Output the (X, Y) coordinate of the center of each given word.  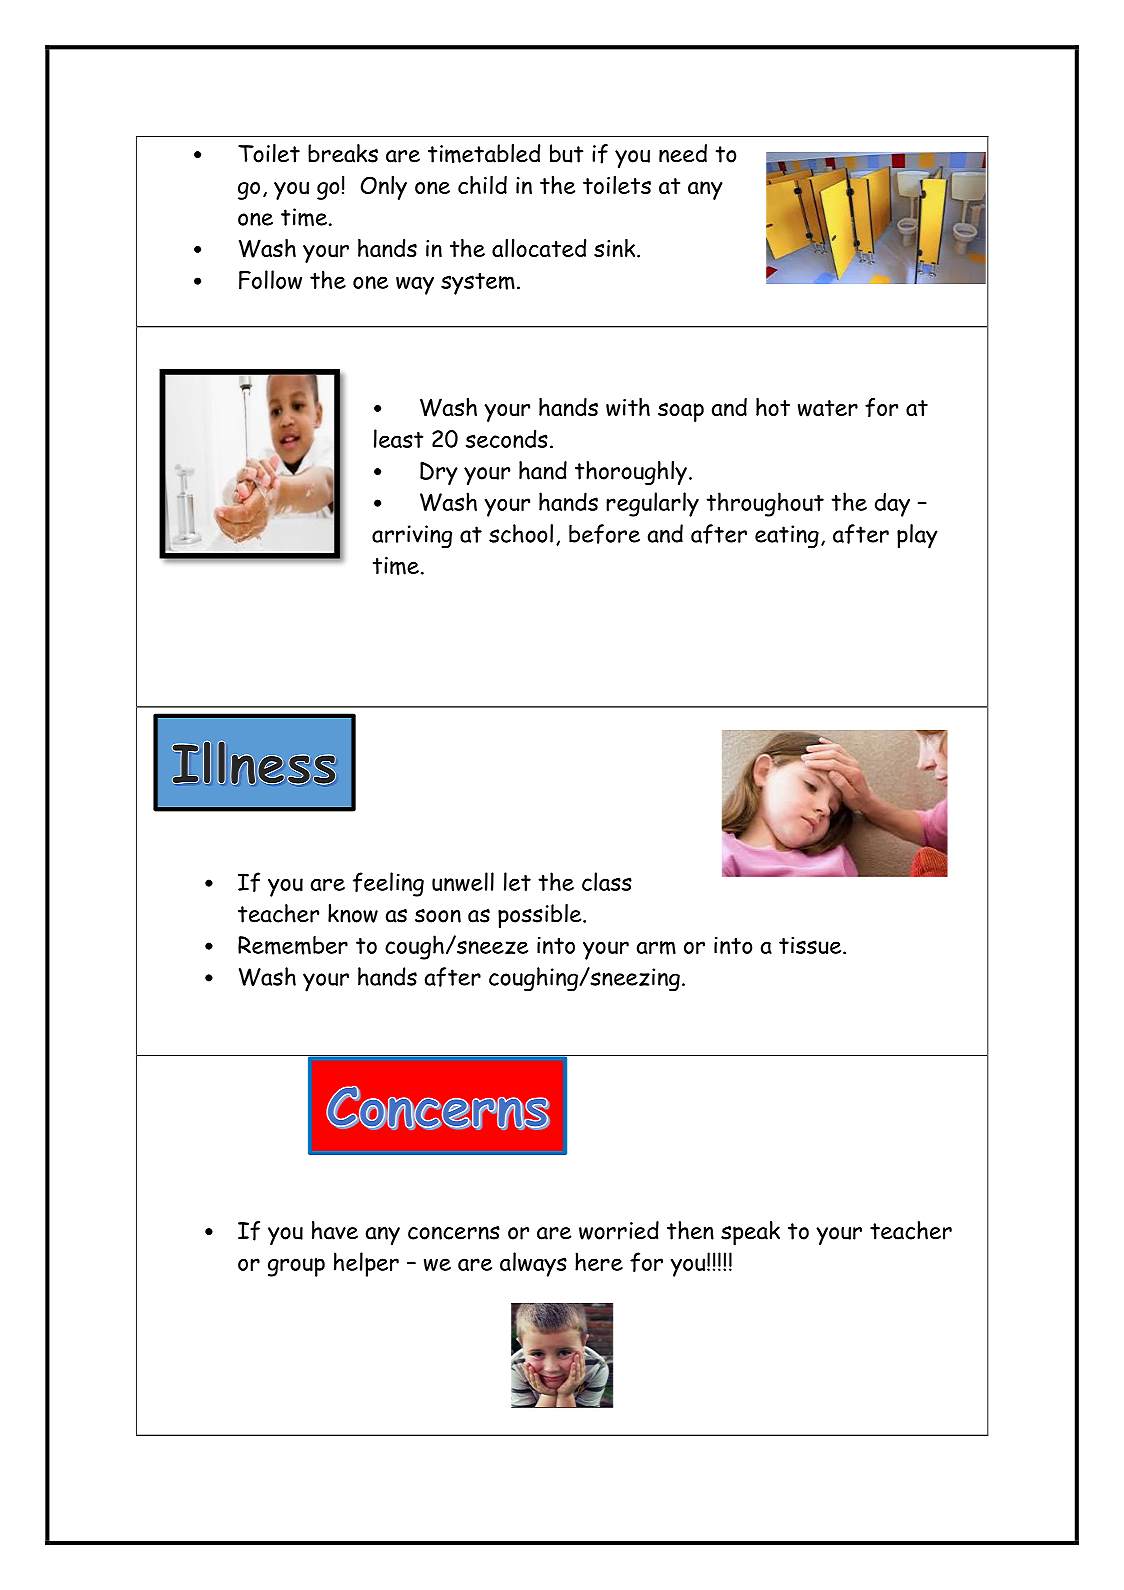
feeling (388, 884)
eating (787, 537)
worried (619, 1230)
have (335, 1230)
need (683, 153)
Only (384, 187)
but (566, 153)
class (607, 881)
